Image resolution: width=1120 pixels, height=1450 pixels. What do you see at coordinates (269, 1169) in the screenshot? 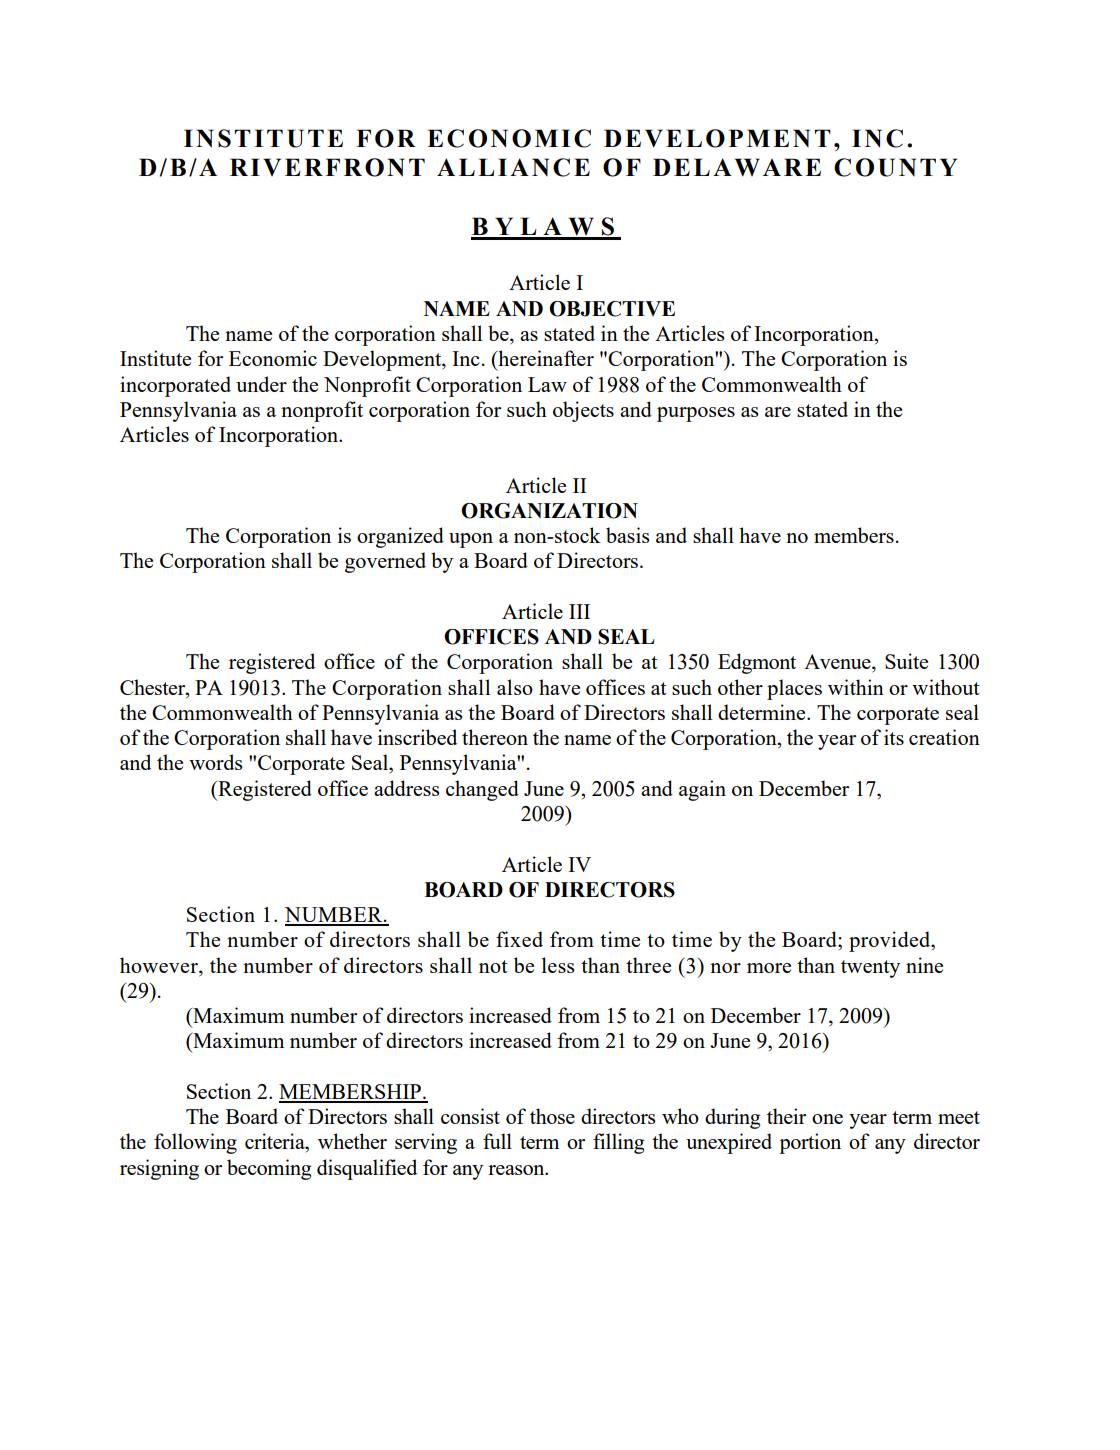
I see `becoming` at bounding box center [269, 1169].
